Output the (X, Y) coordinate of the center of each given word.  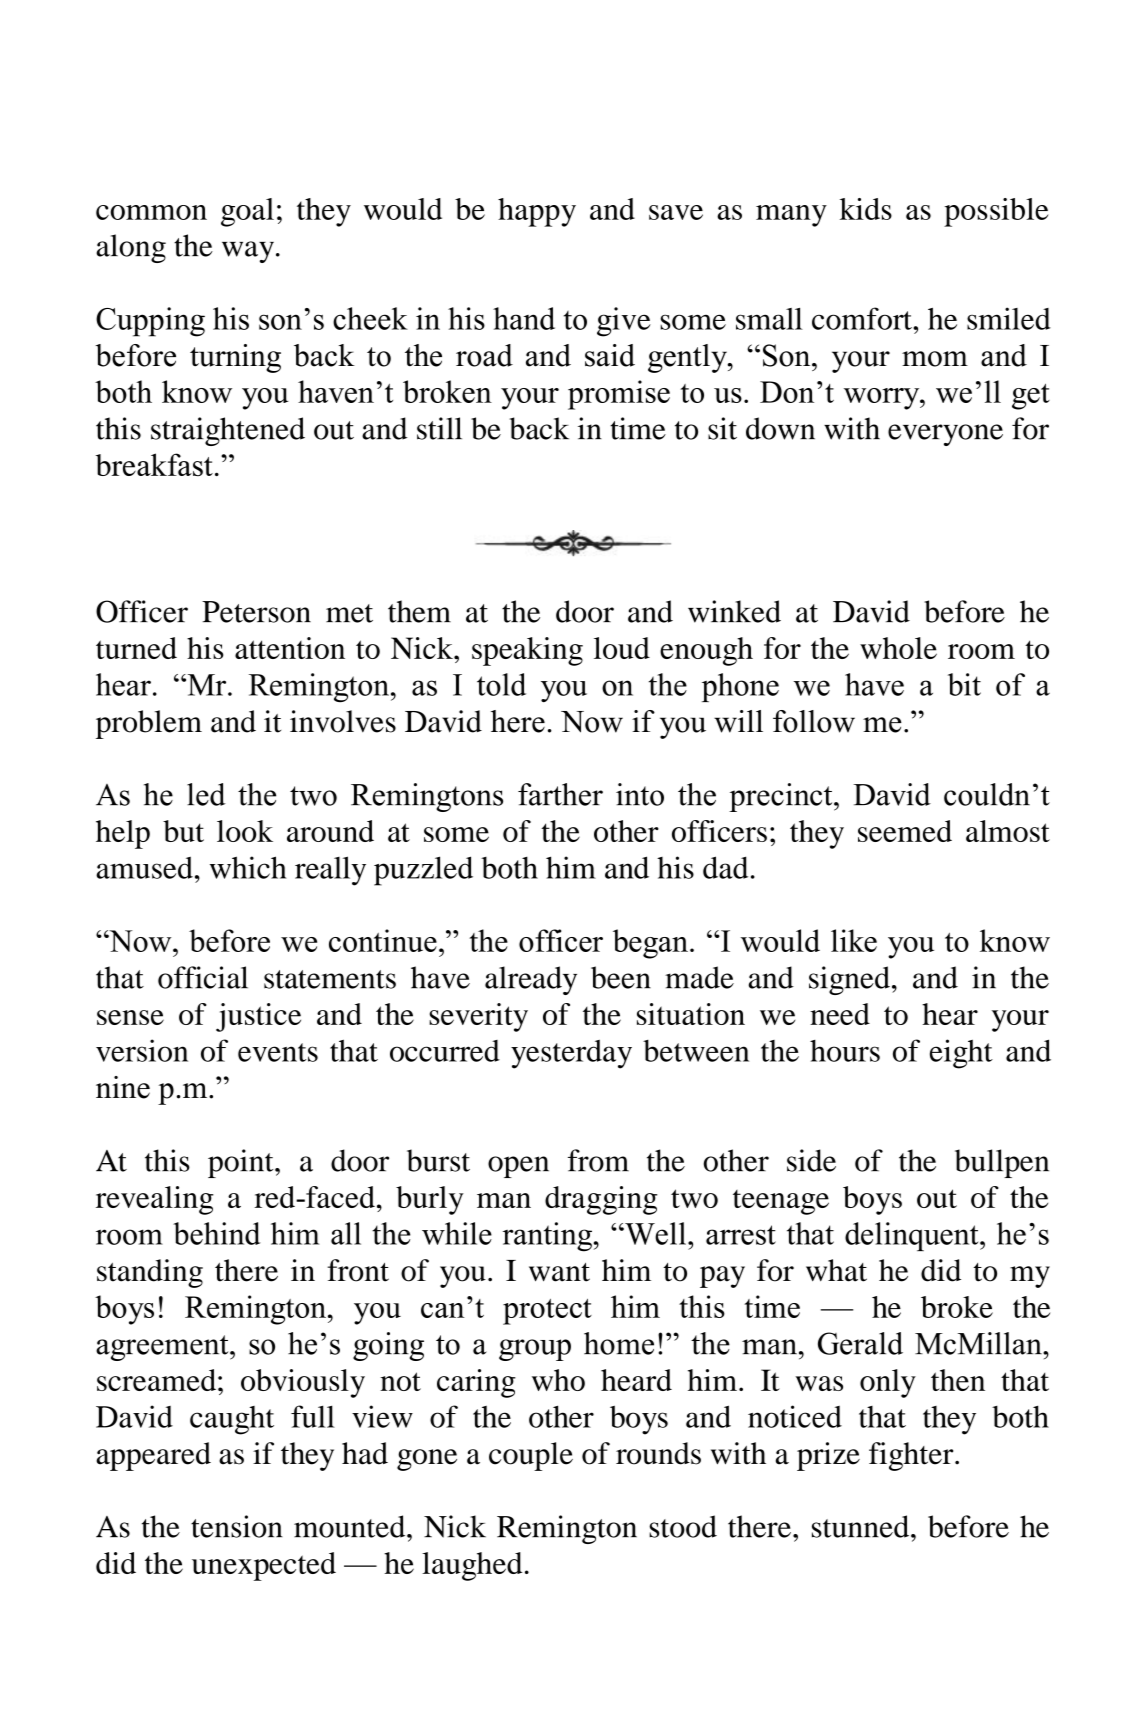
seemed (905, 831)
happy (537, 212)
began (650, 944)
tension (237, 1526)
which (248, 867)
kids (866, 209)
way (248, 252)
